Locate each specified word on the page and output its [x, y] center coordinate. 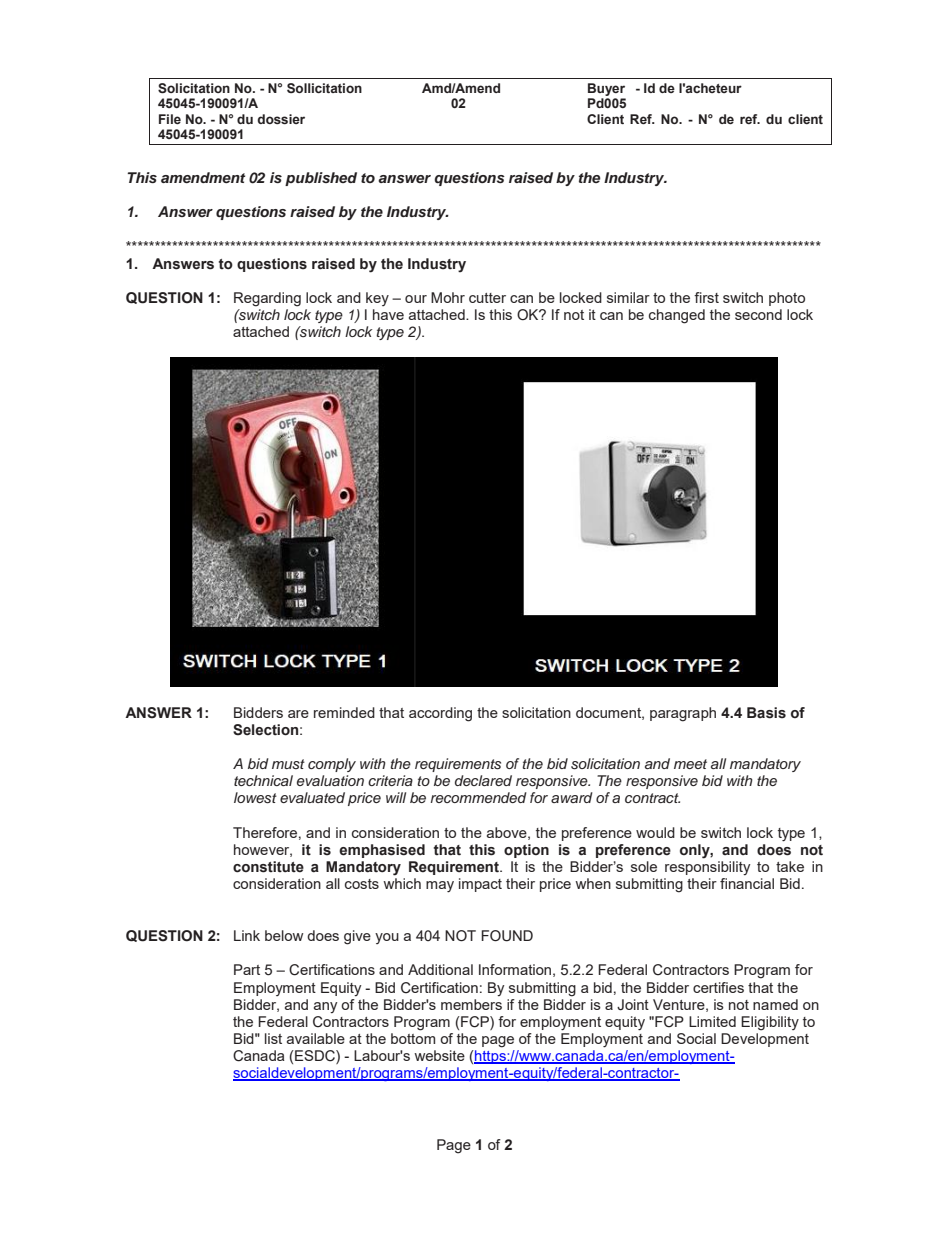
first [706, 297]
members [471, 1004]
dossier [281, 119]
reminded [344, 712]
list [273, 1038]
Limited [712, 1021]
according [440, 714]
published [321, 179]
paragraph [683, 714]
